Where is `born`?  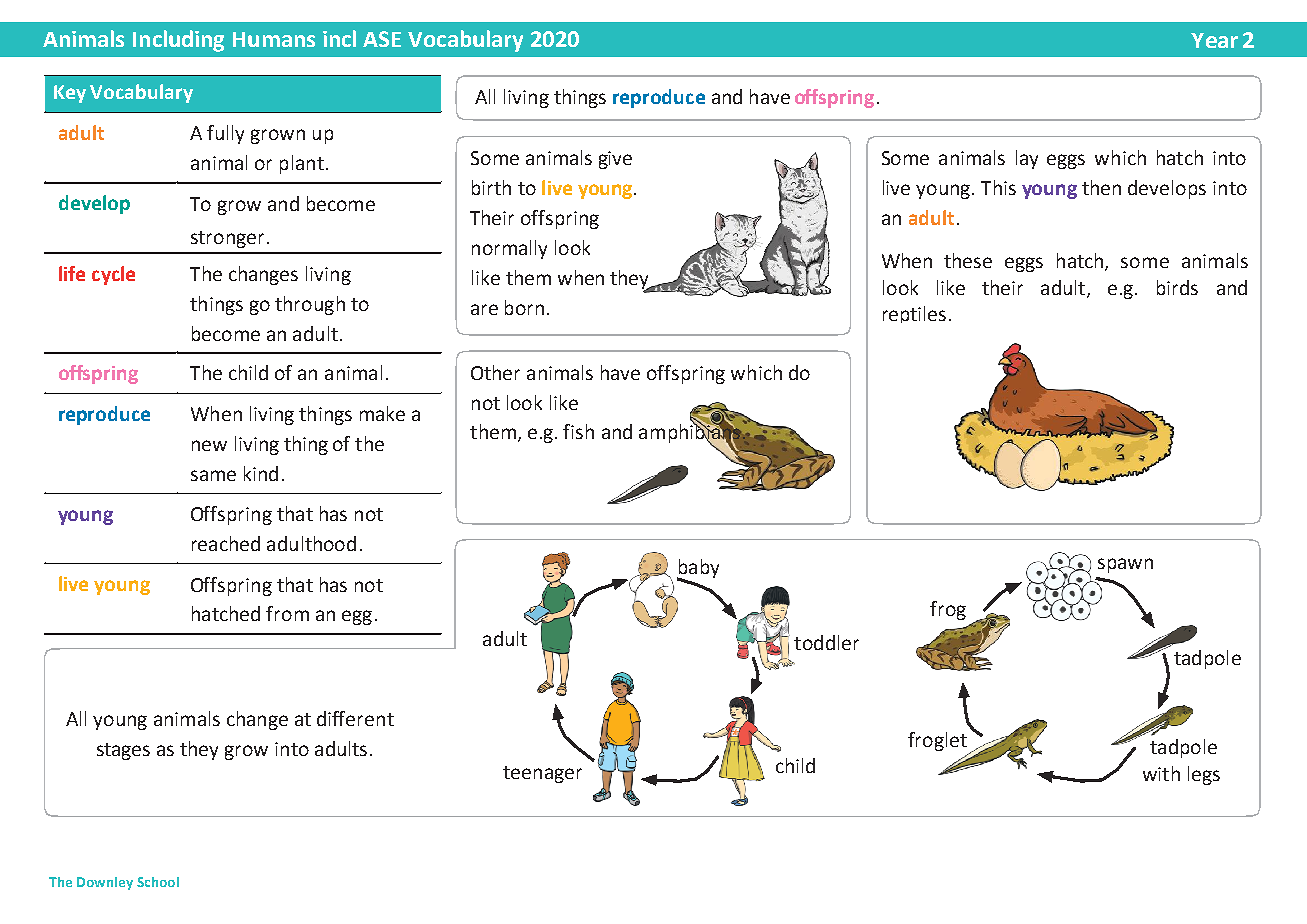 born is located at coordinates (524, 307).
